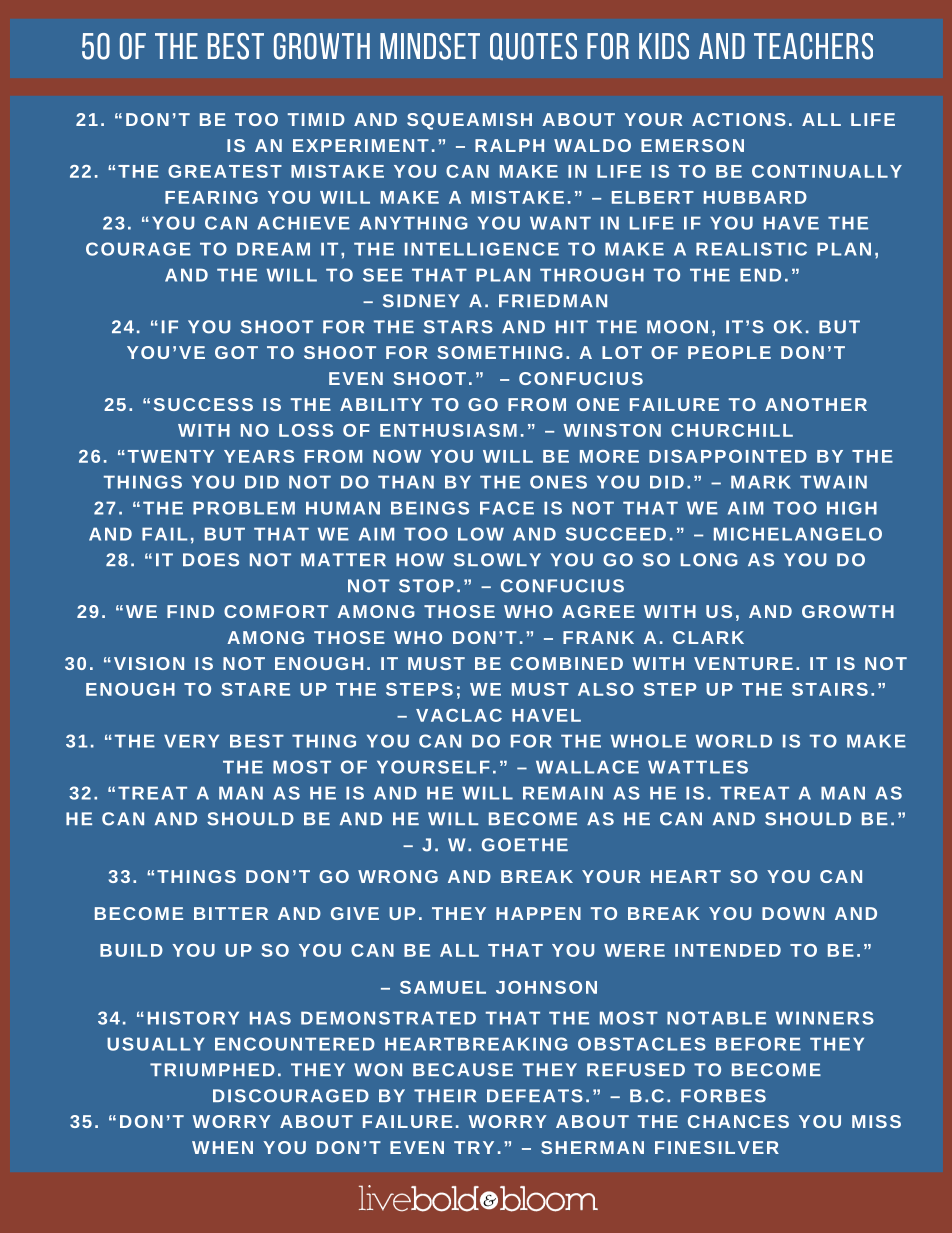 The image size is (952, 1233). I want to click on CHANCES, so click(738, 1121).
